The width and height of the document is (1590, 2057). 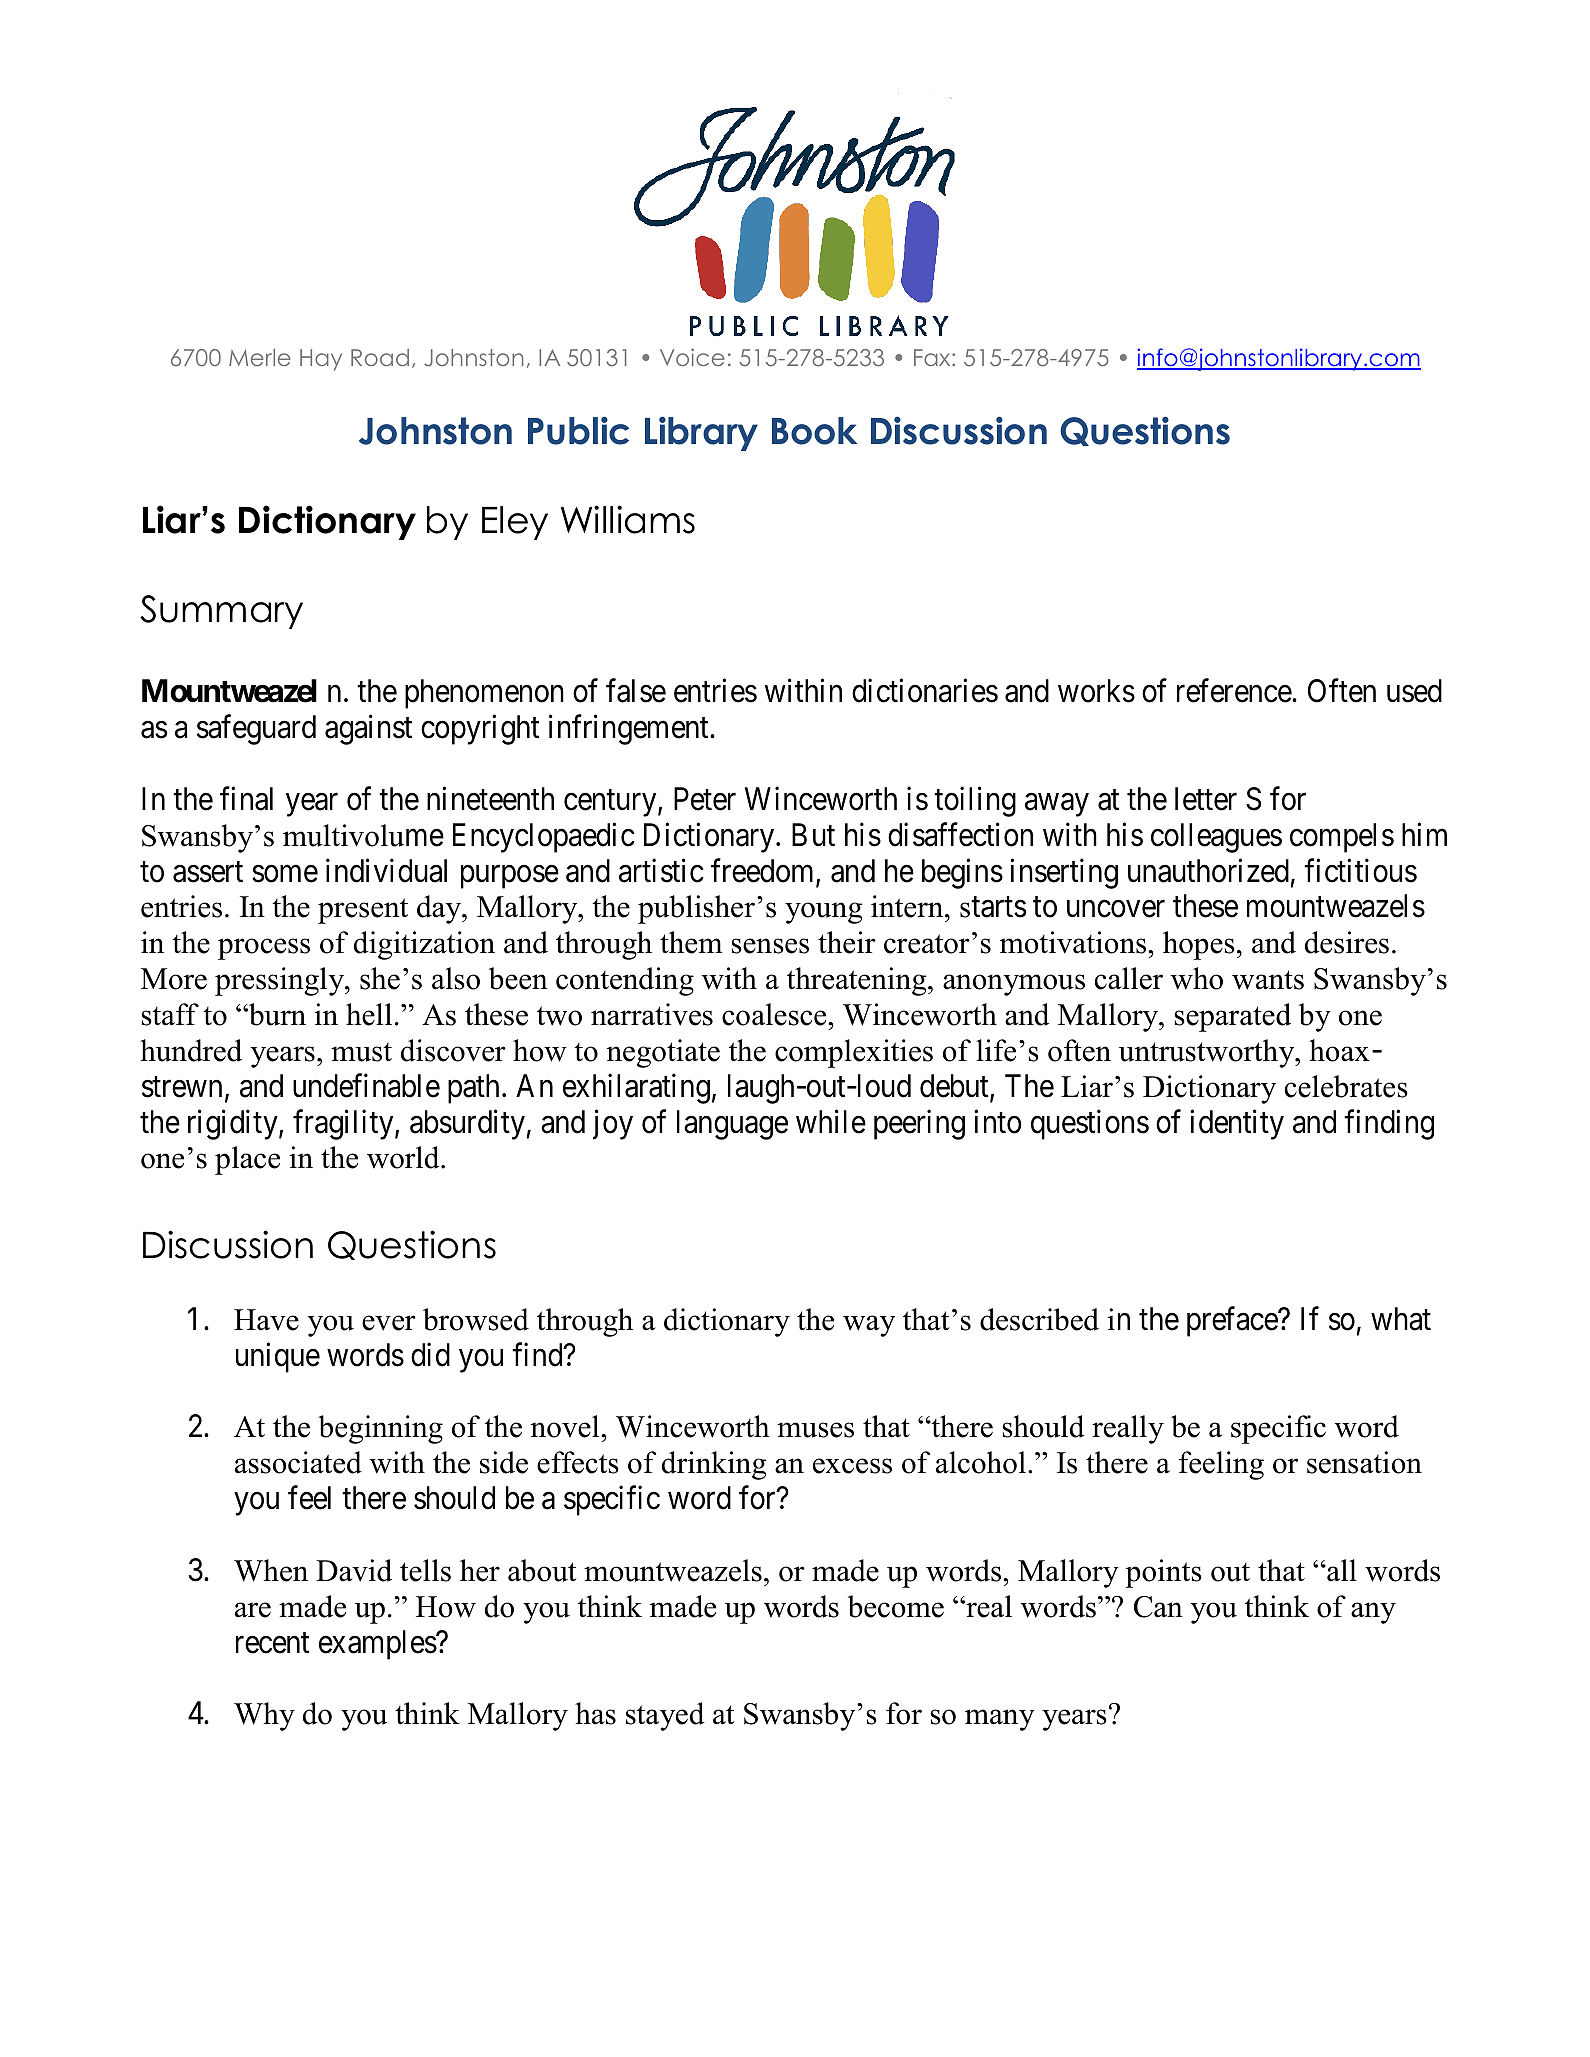 What do you see at coordinates (1158, 1607) in the document?
I see `Can` at bounding box center [1158, 1607].
